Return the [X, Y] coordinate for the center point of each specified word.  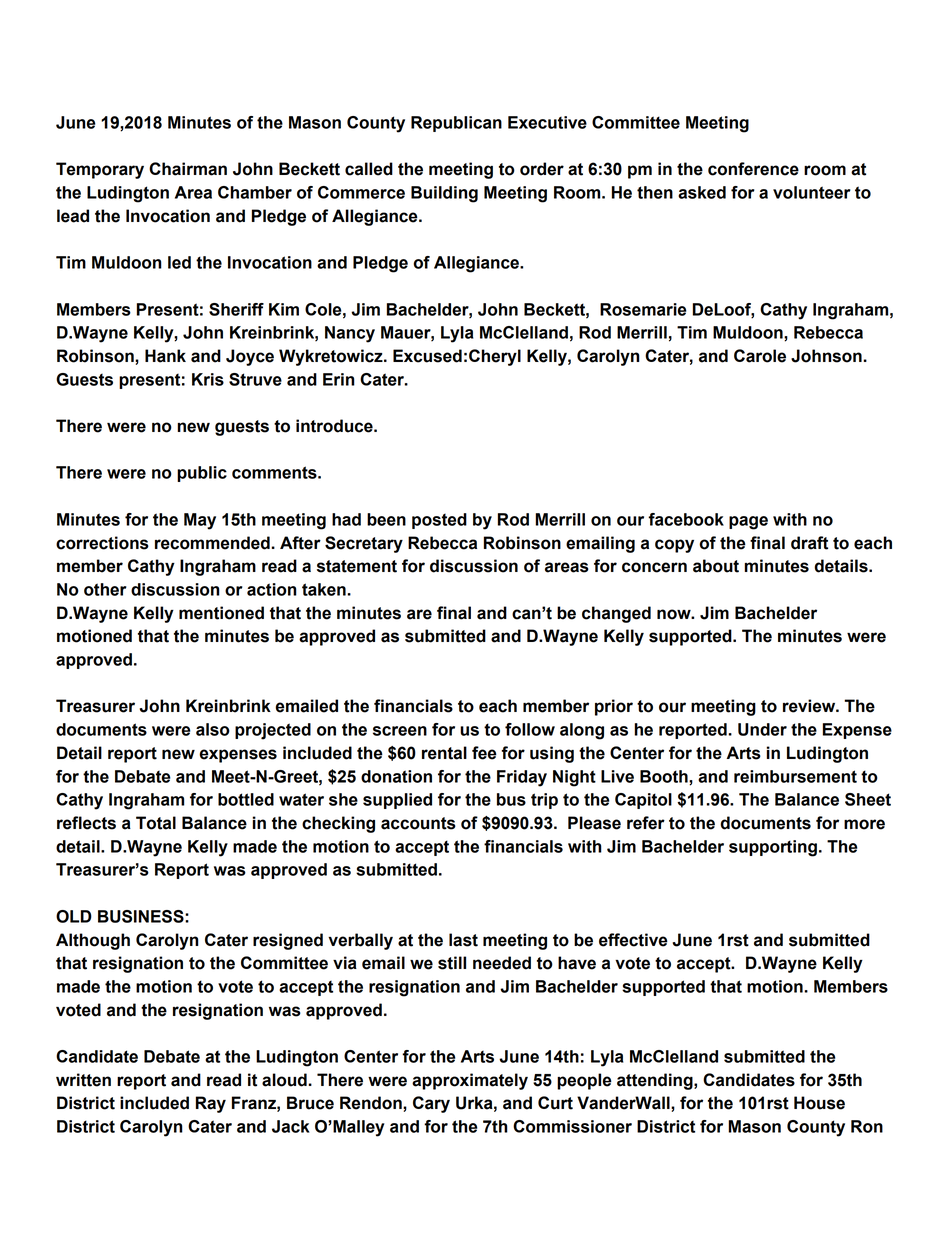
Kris [208, 379]
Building [444, 194]
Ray [211, 1104]
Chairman [188, 169]
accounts [418, 823]
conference [753, 169]
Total [156, 823]
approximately [470, 1081]
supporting [773, 848]
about [716, 566]
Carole [760, 356]
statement [357, 566]
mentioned [221, 613]
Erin [339, 379]
